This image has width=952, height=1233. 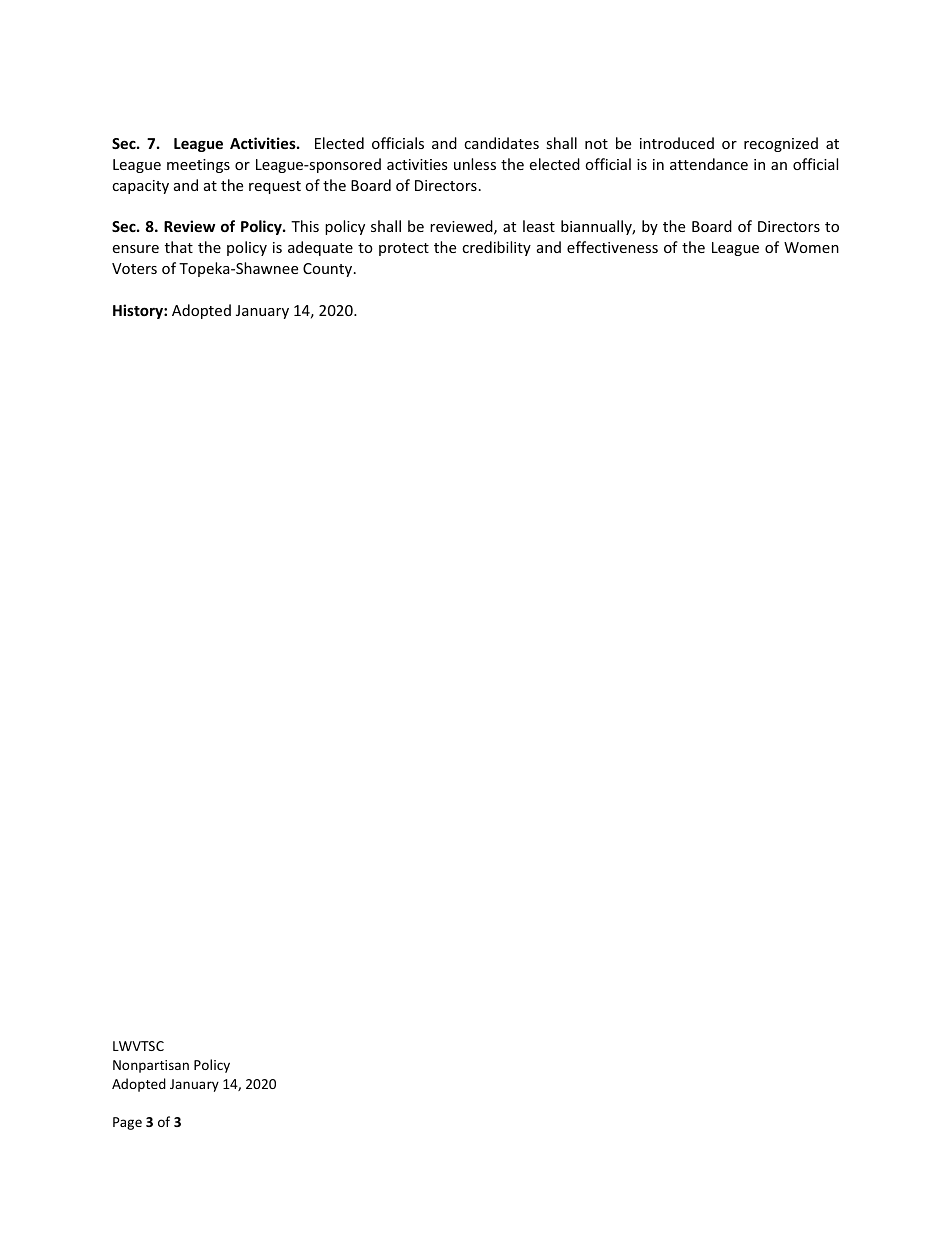 What do you see at coordinates (151, 1066) in the image?
I see `Nonpartisan` at bounding box center [151, 1066].
